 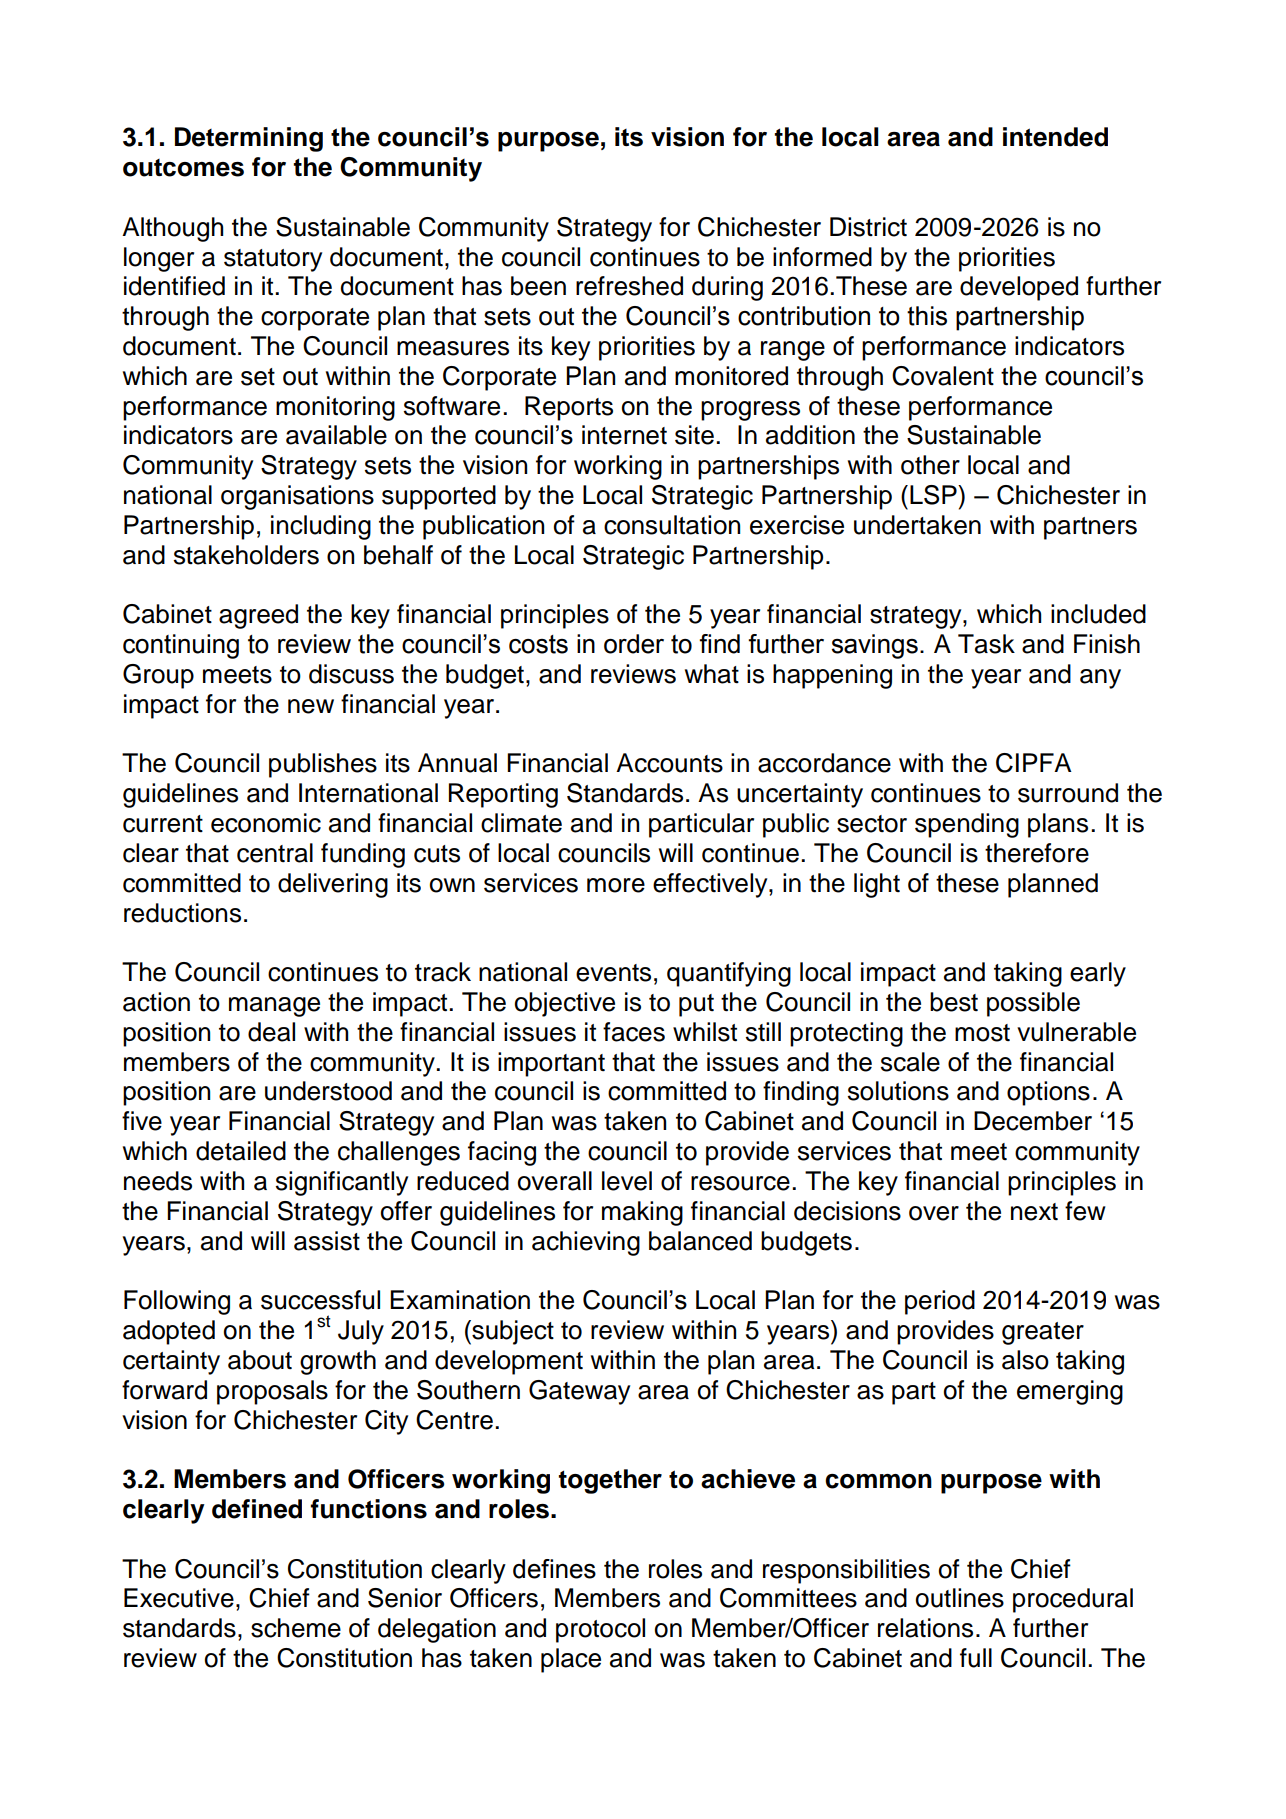 What do you see at coordinates (634, 644) in the screenshot?
I see `order` at bounding box center [634, 644].
